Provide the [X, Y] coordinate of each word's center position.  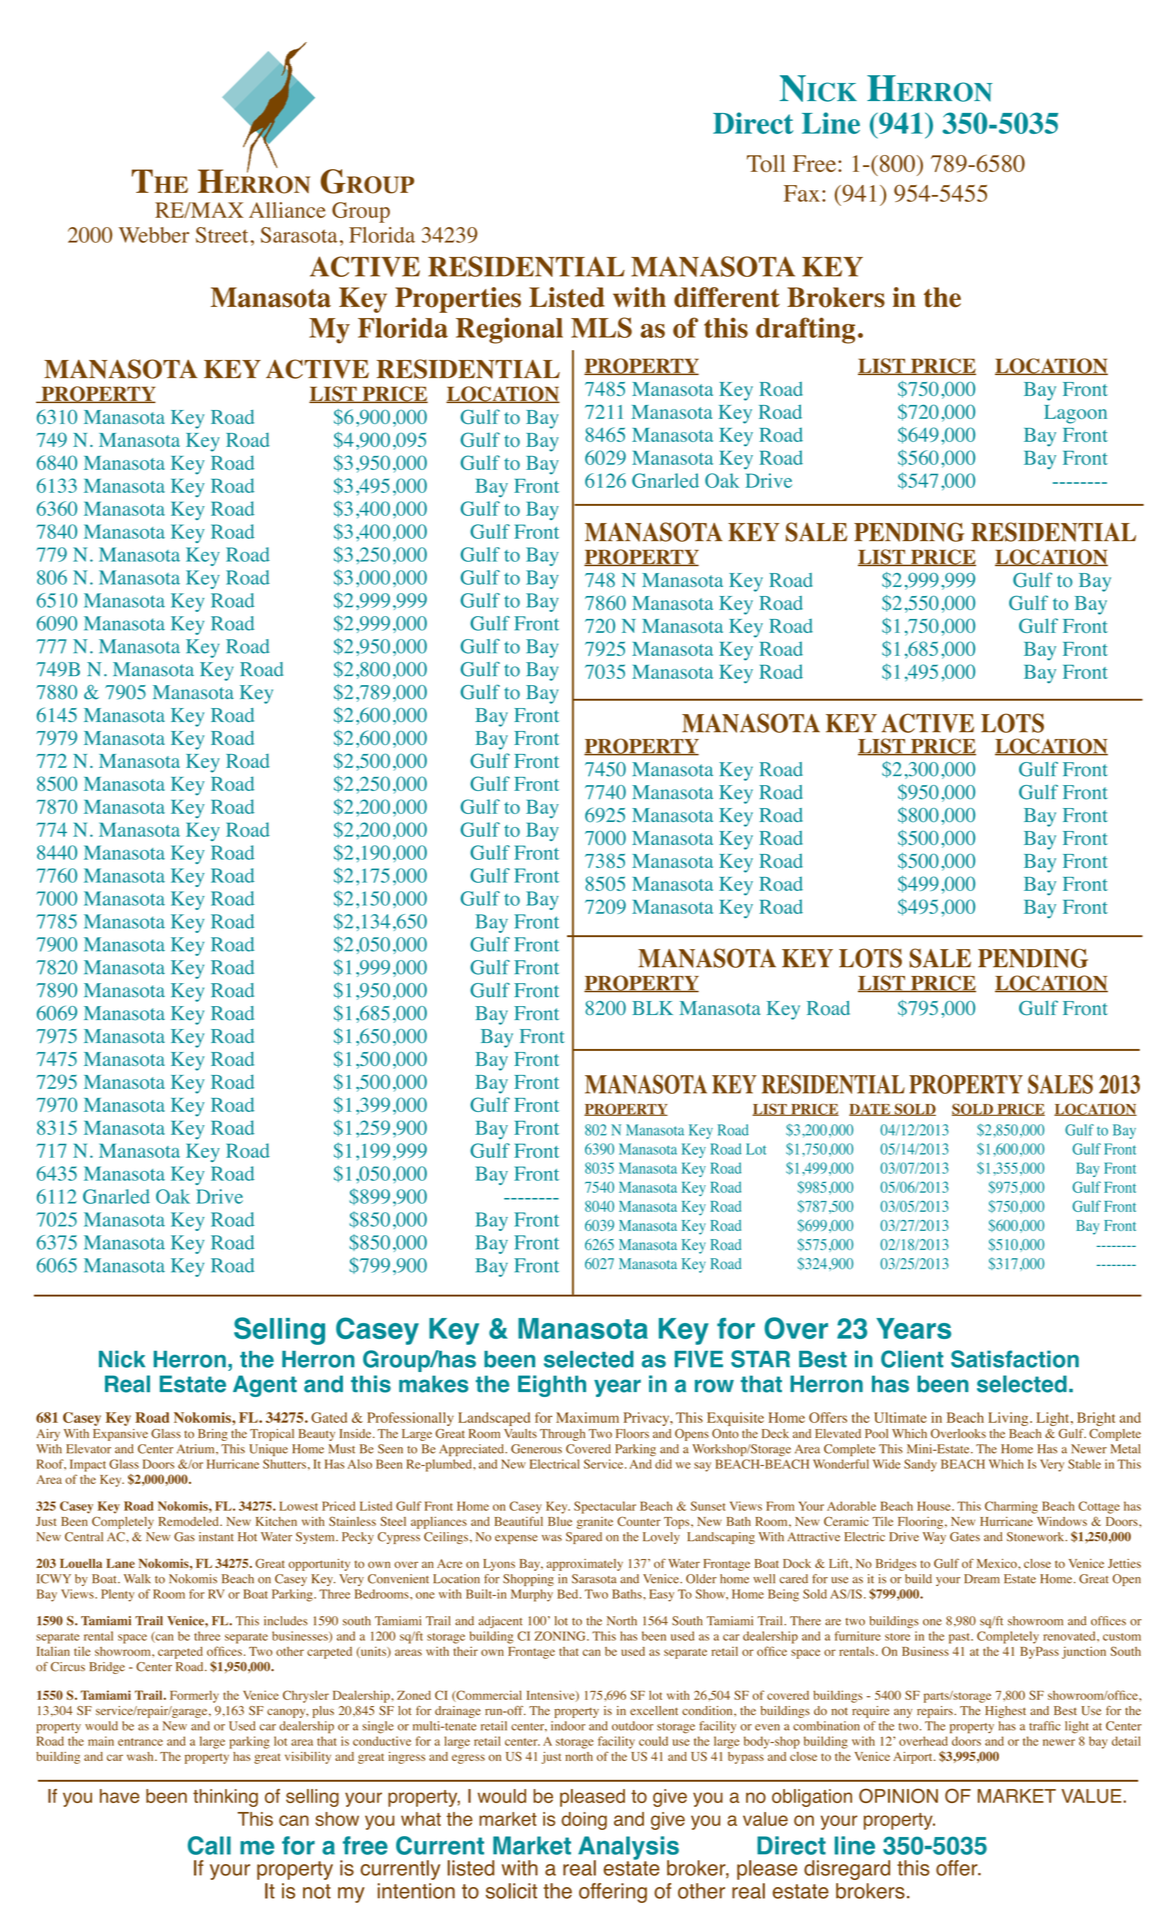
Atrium [197, 1449]
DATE [871, 1110]
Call [209, 1845]
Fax [802, 193]
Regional [509, 330]
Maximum [587, 1417]
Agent [265, 1386]
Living [1009, 1419]
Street [222, 235]
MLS [601, 327]
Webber [154, 235]
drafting [805, 330]
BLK [652, 1008]
